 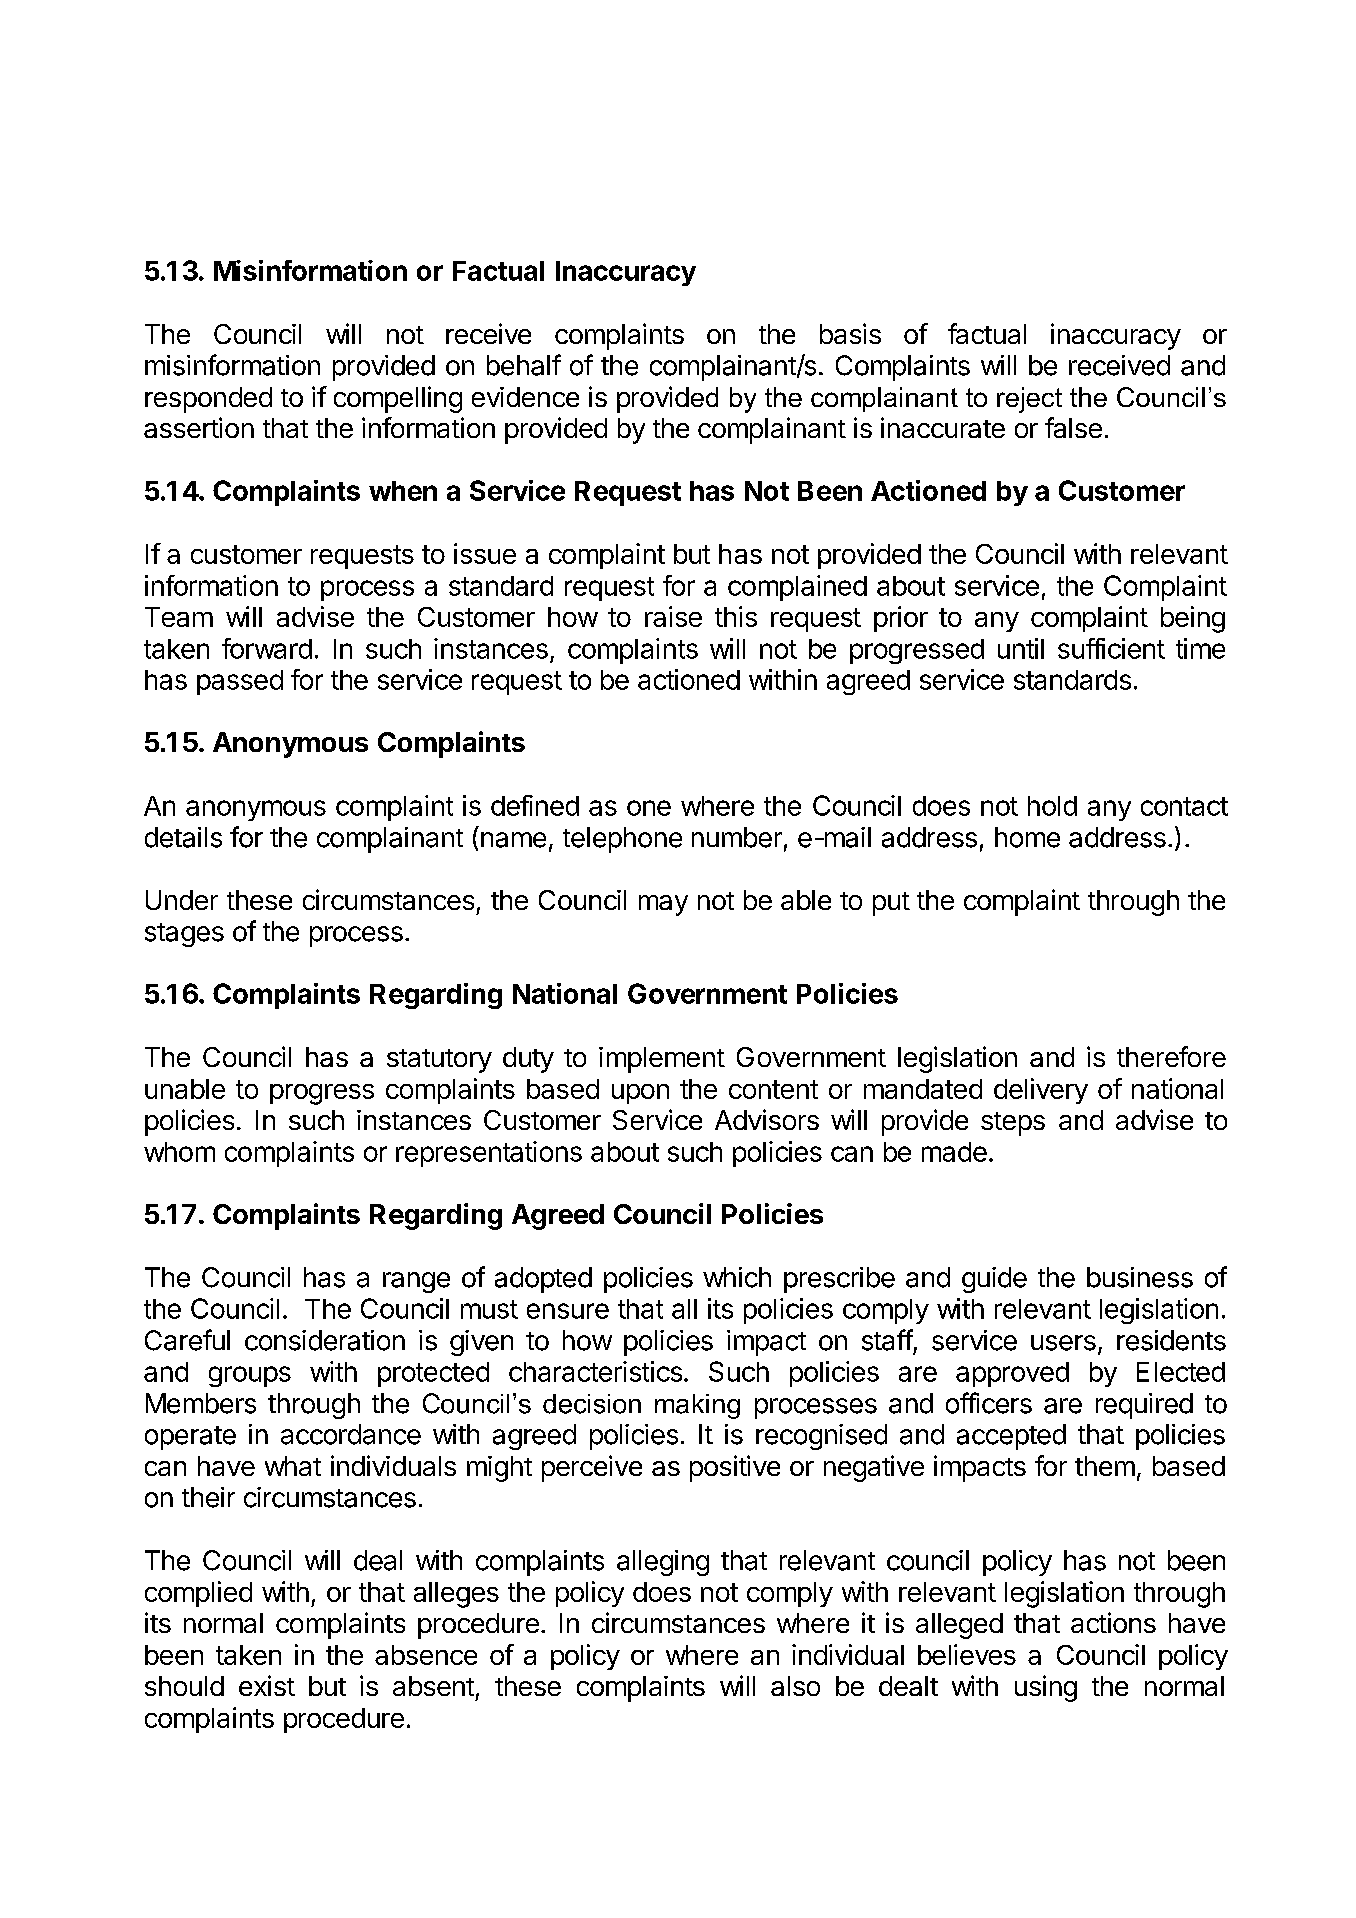 I want to click on evidence, so click(x=525, y=397).
